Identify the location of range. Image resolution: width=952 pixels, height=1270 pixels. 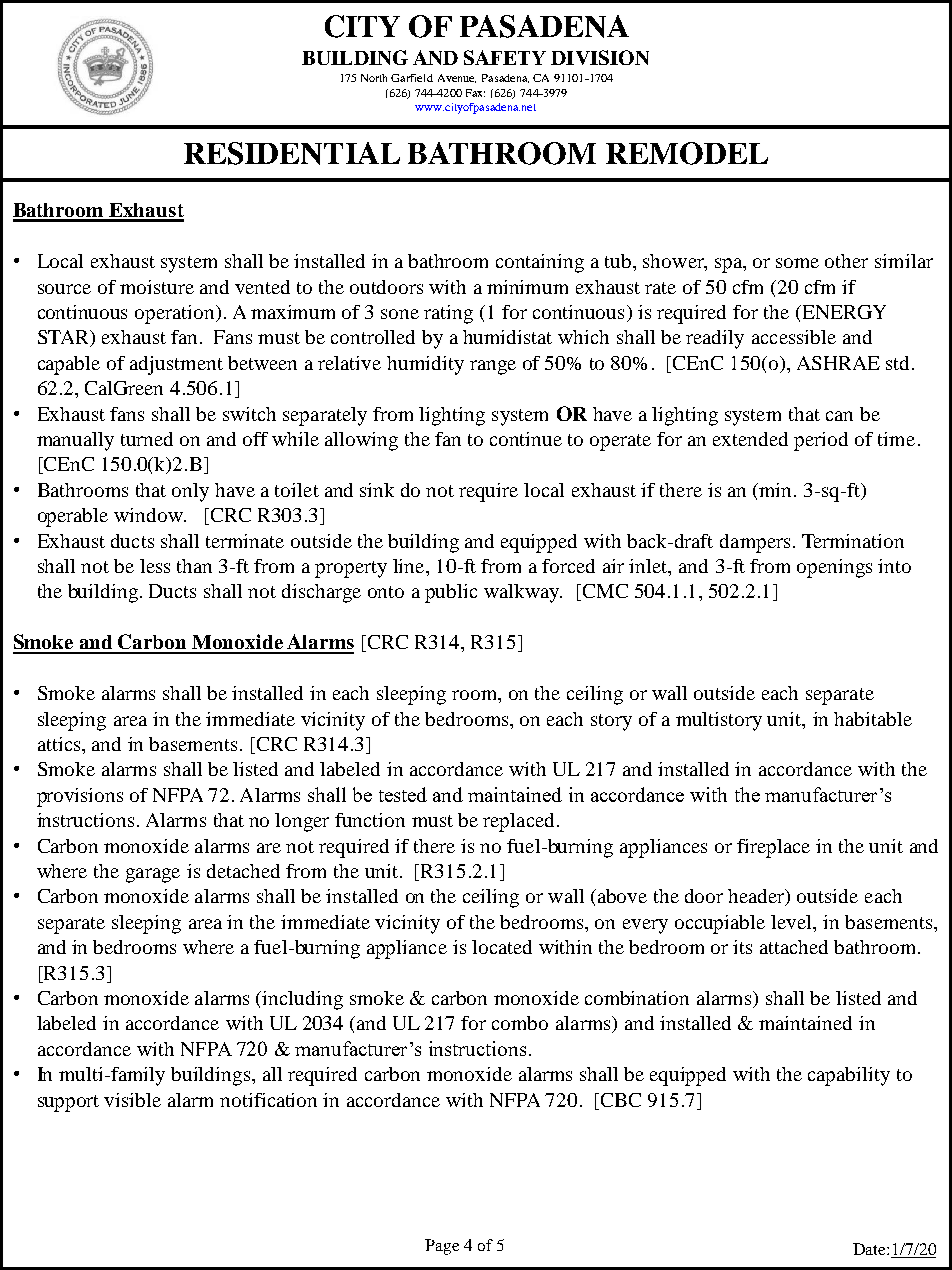
(493, 367).
